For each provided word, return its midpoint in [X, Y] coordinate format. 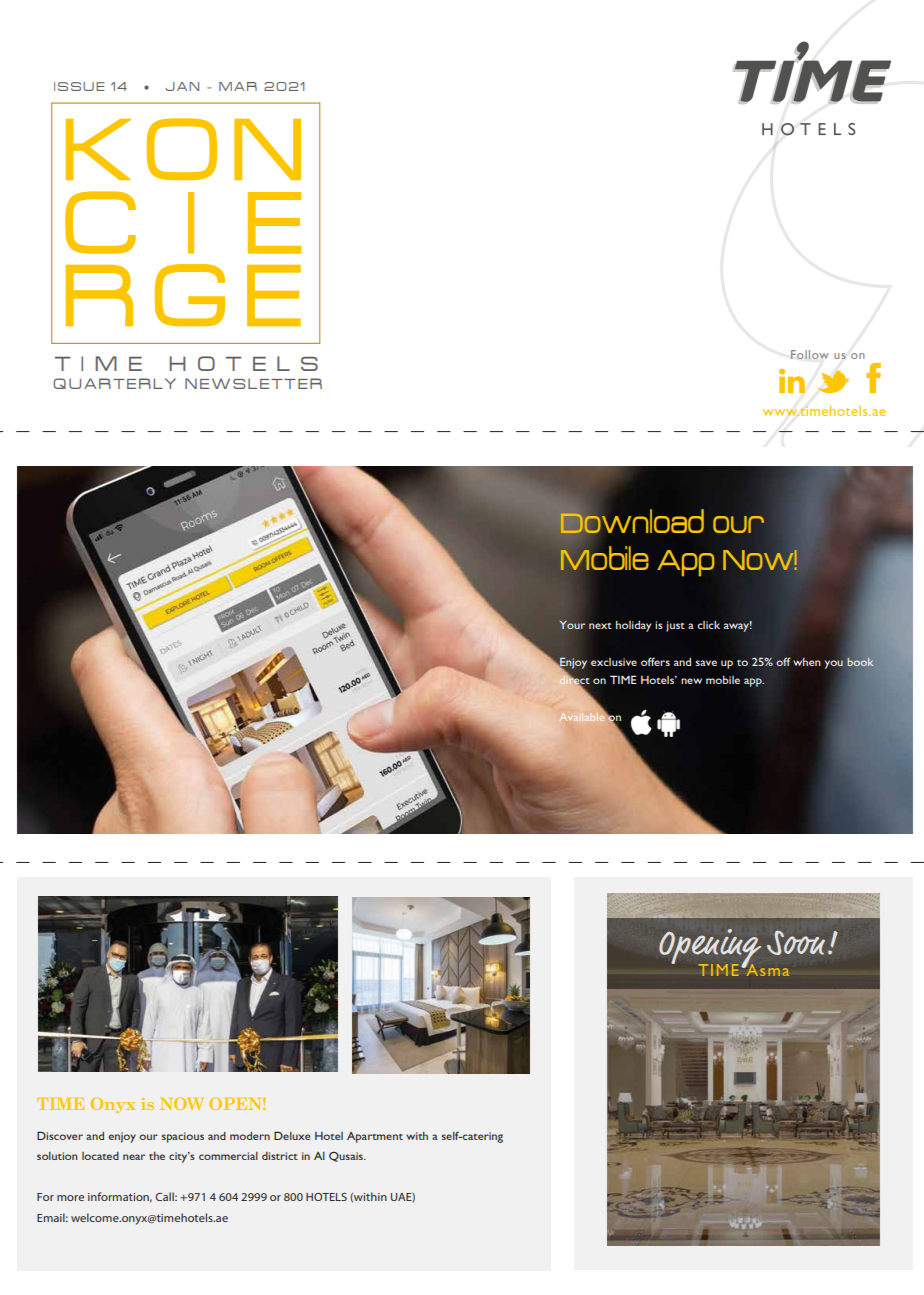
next [600, 626]
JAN [182, 86]
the [157, 1156]
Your [572, 625]
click [708, 625]
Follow [810, 354]
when [807, 662]
